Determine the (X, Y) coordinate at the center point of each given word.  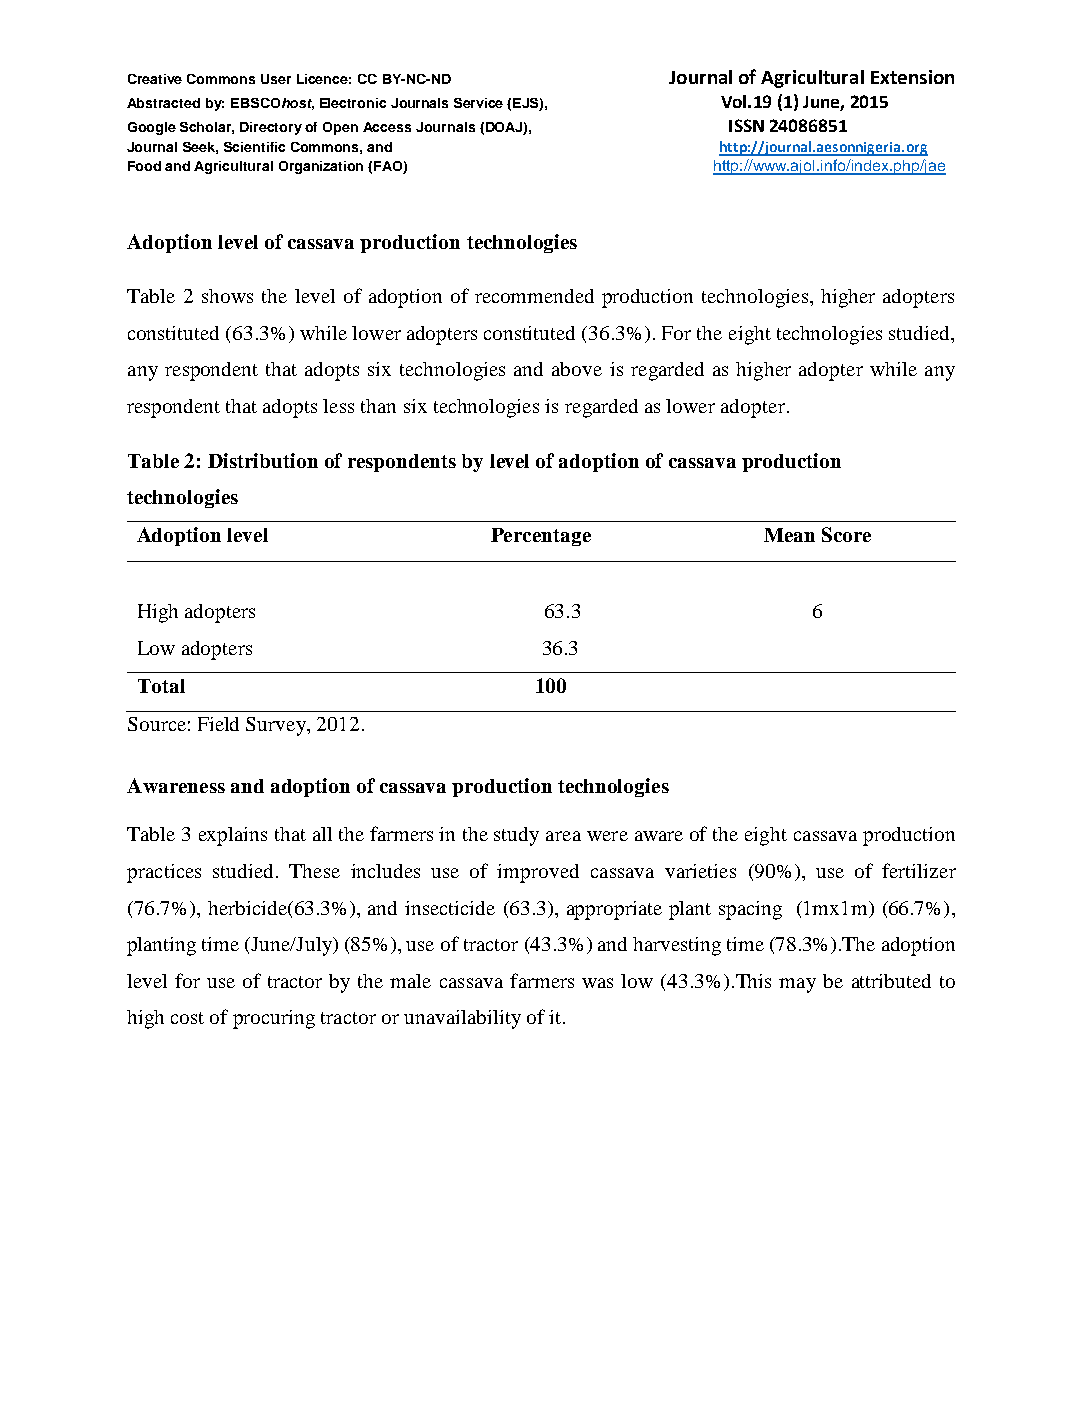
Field (218, 724)
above (577, 369)
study (516, 836)
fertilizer (919, 870)
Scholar (207, 128)
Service (478, 103)
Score (846, 534)
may (797, 985)
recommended (534, 296)
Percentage (541, 537)
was (597, 983)
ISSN (746, 125)
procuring (274, 1019)
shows (227, 296)
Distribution (263, 460)
